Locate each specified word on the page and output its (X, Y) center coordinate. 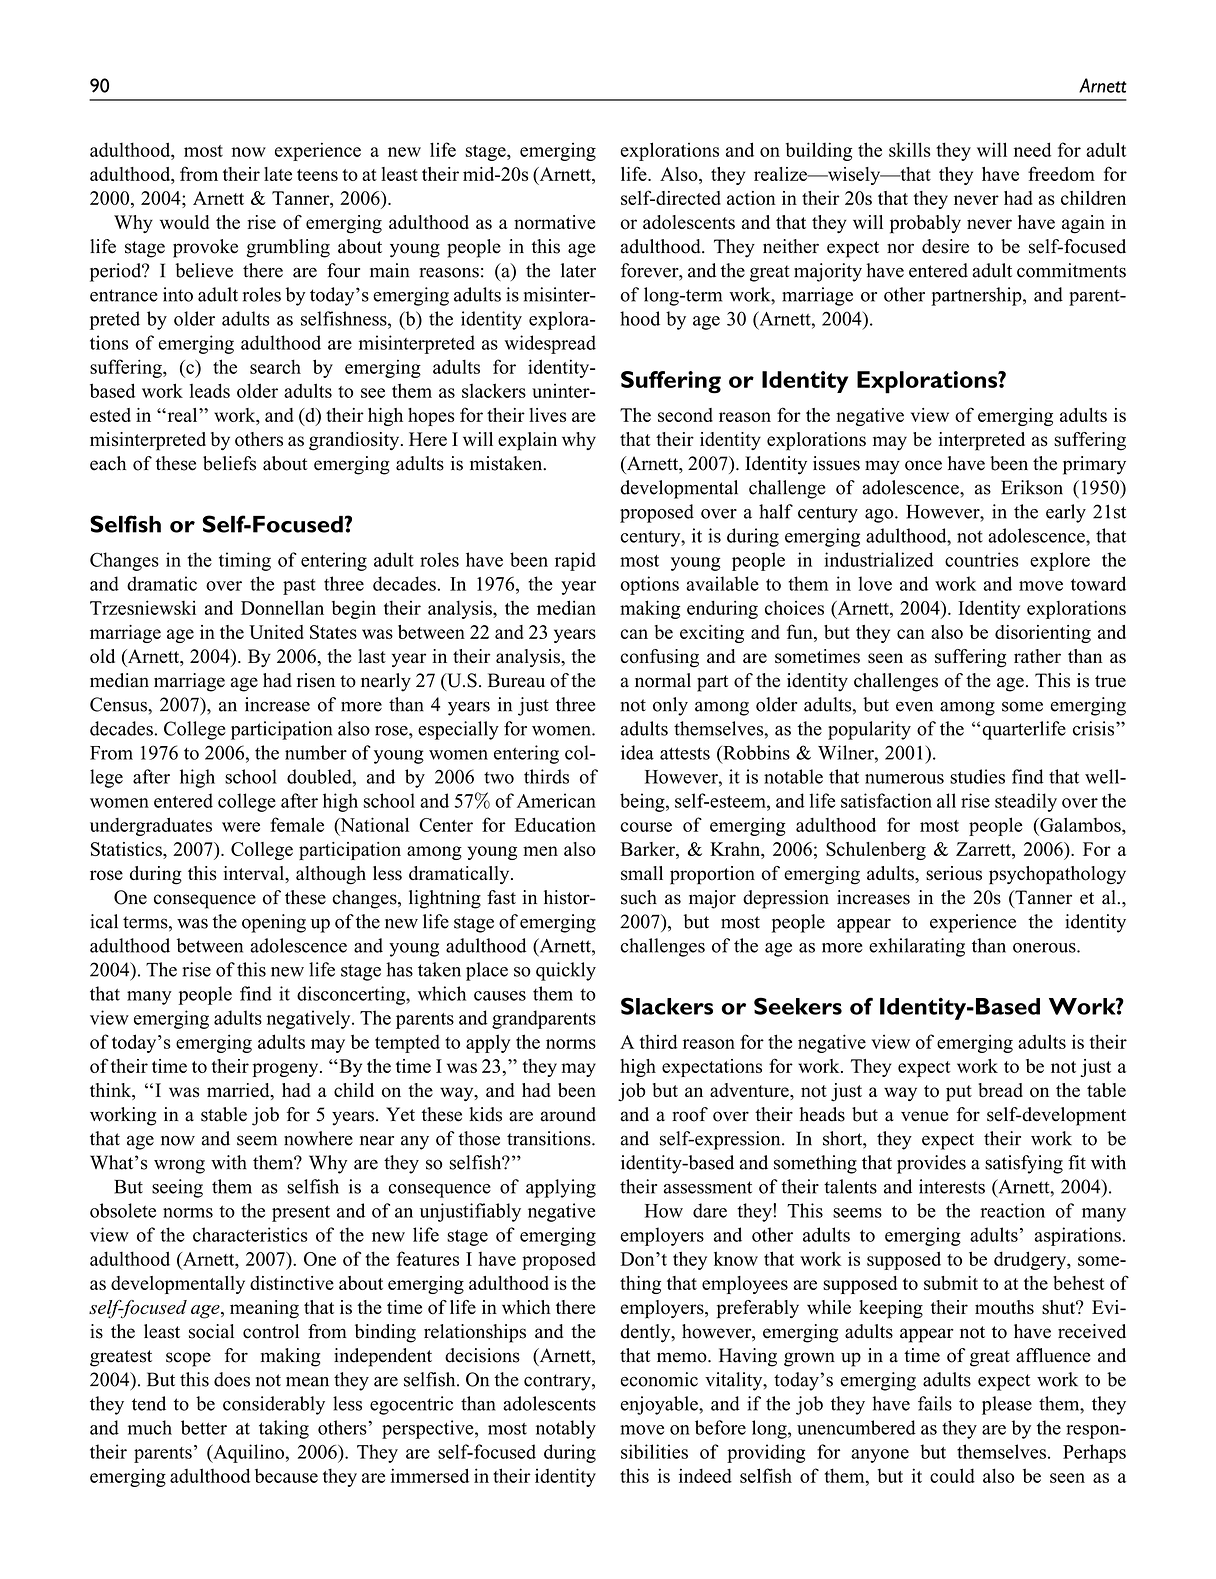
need (1032, 149)
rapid (575, 561)
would (184, 222)
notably (566, 1429)
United (276, 632)
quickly (566, 971)
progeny (286, 1070)
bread (1000, 1090)
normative (554, 222)
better (204, 1427)
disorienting (1043, 634)
